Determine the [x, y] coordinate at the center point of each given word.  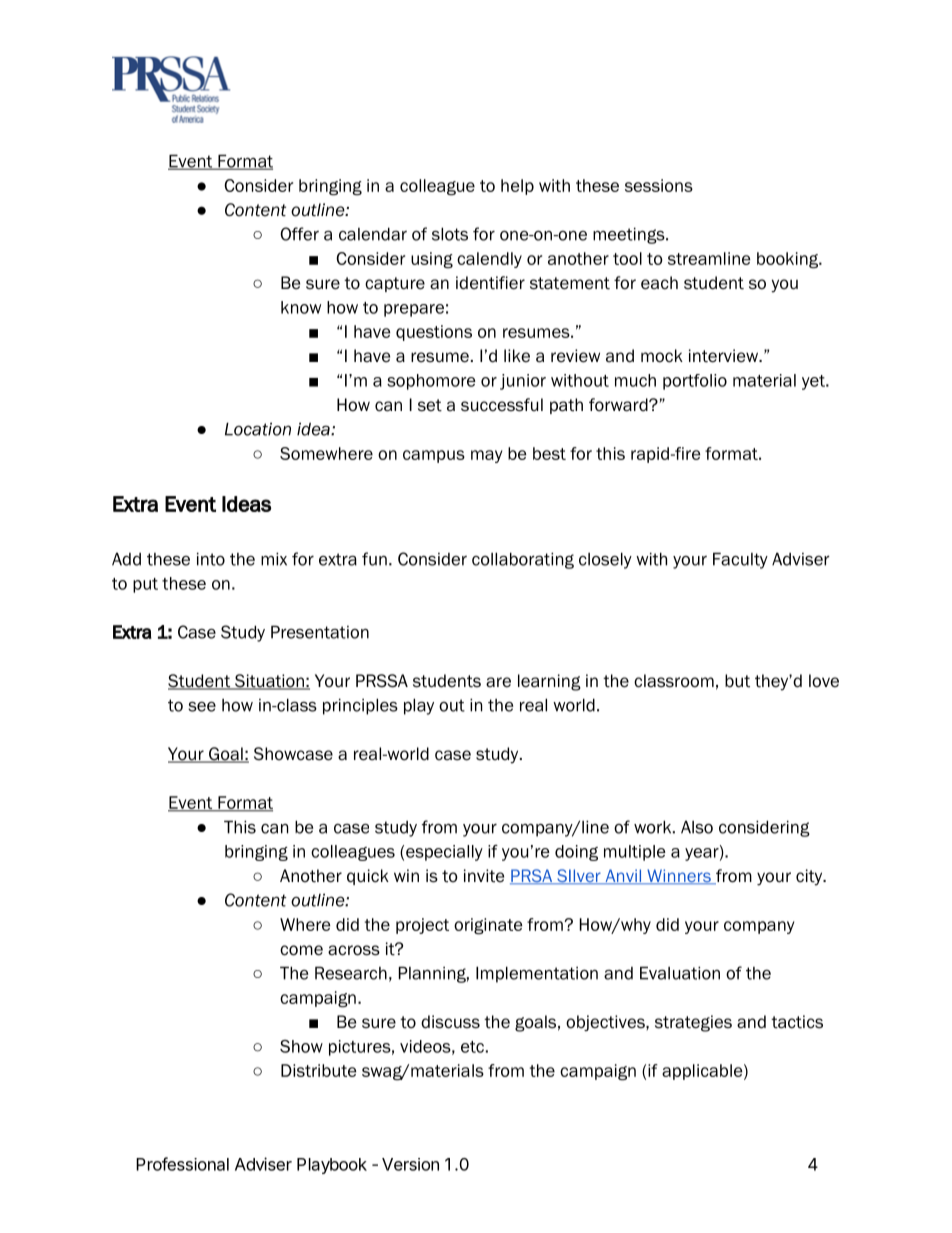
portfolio [695, 382]
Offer [300, 234]
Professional [182, 1164]
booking [789, 260]
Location [258, 429]
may [487, 456]
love [824, 681]
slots [450, 234]
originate [488, 926]
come [301, 950]
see [202, 706]
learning [549, 682]
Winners [679, 877]
